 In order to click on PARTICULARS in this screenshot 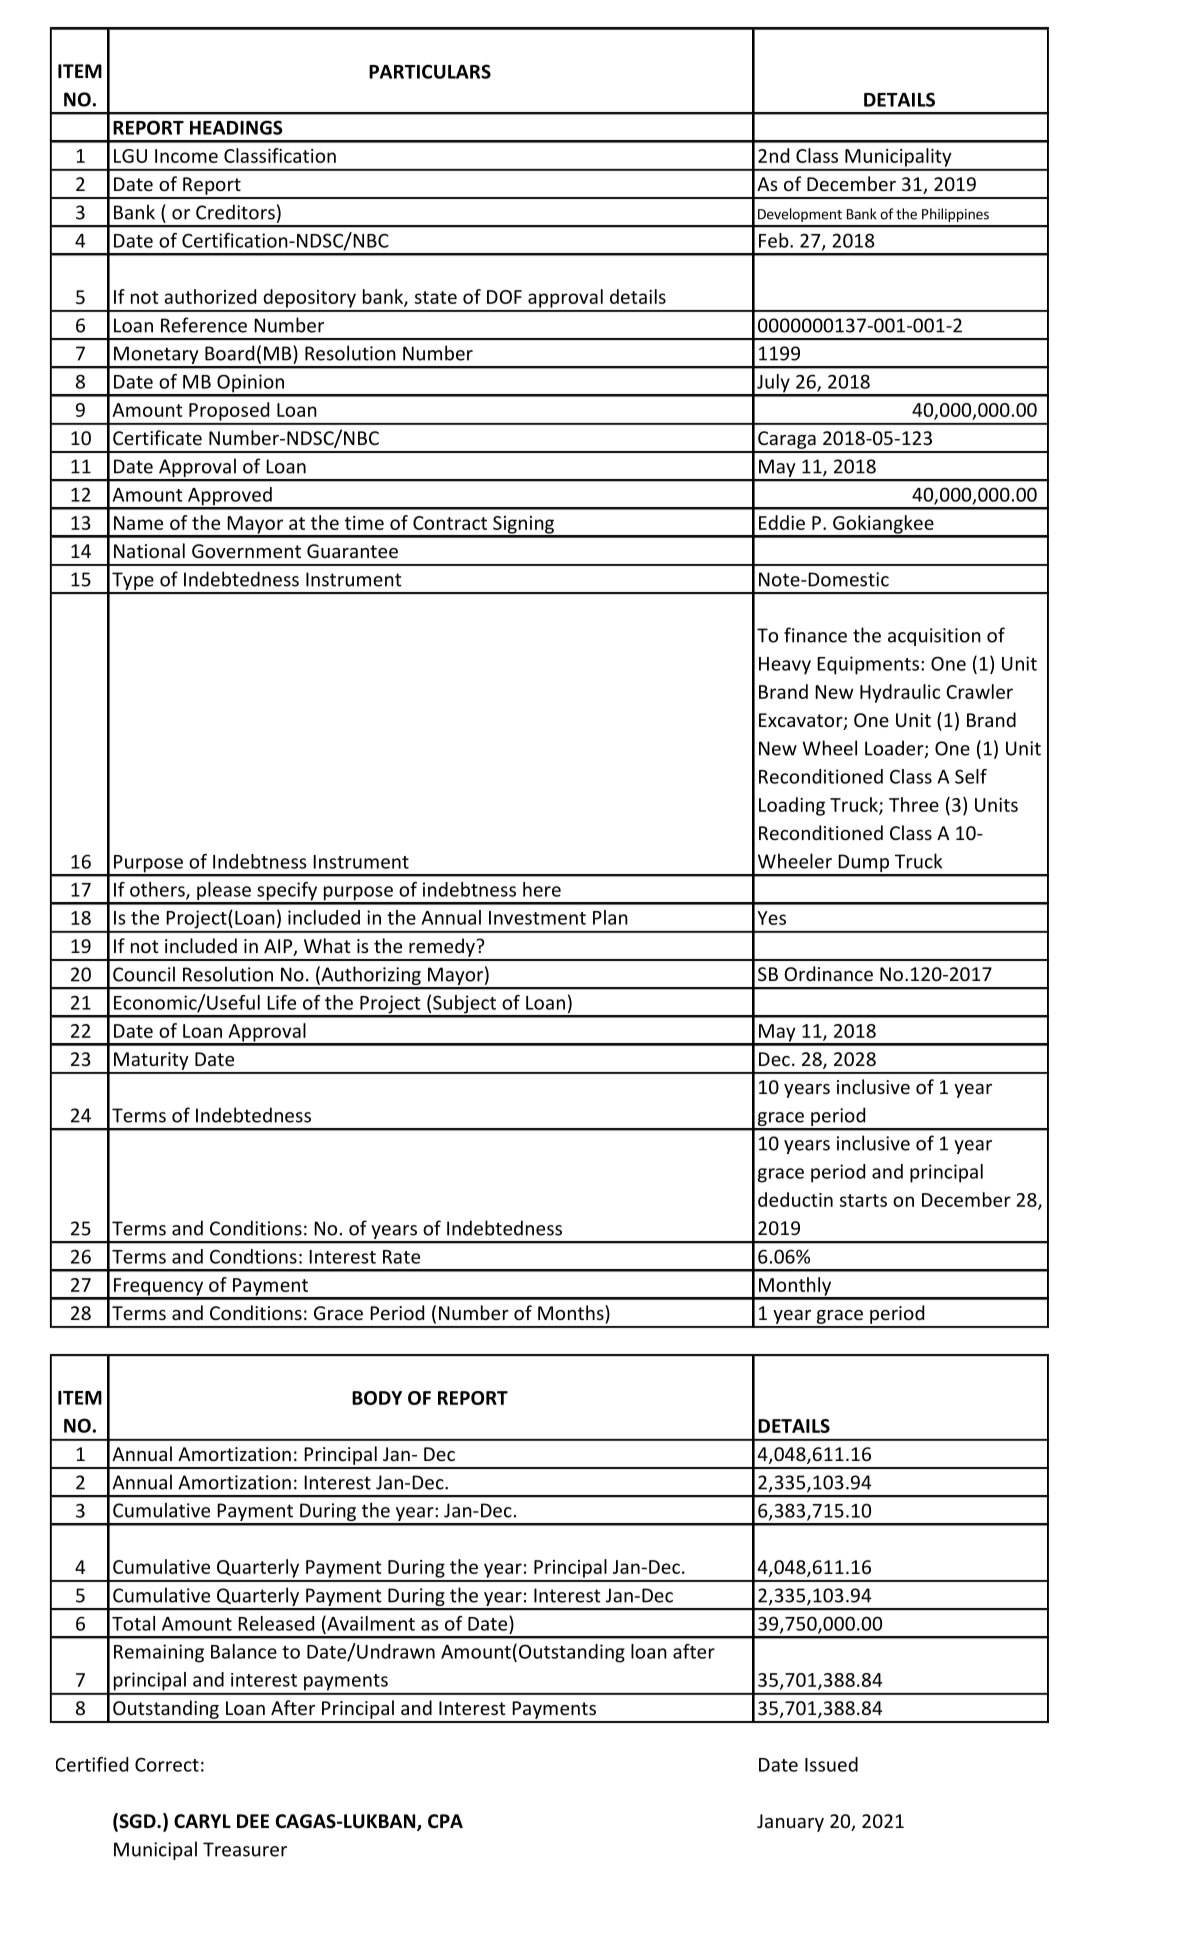, I will do `click(430, 71)`.
